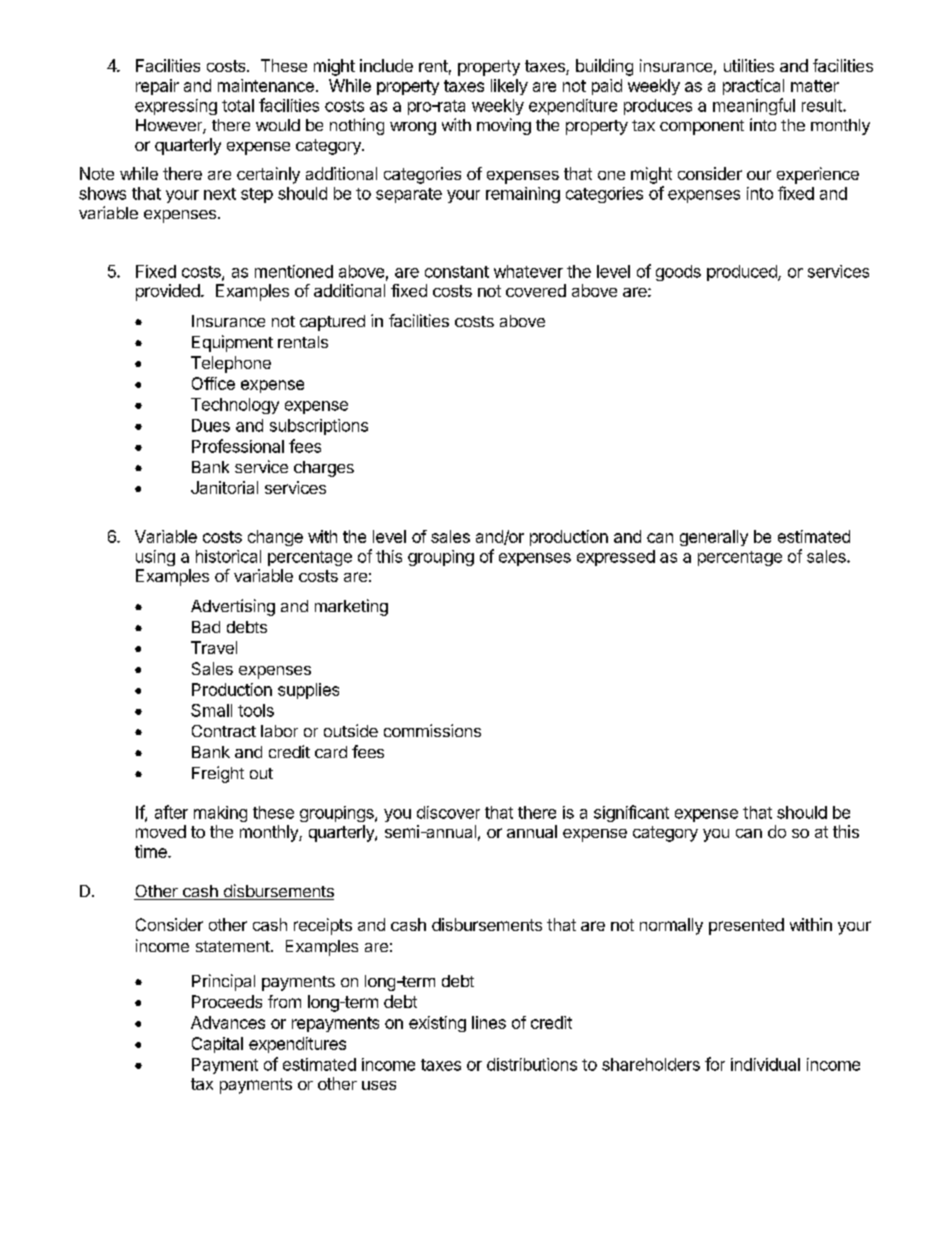  I want to click on likely, so click(509, 87).
